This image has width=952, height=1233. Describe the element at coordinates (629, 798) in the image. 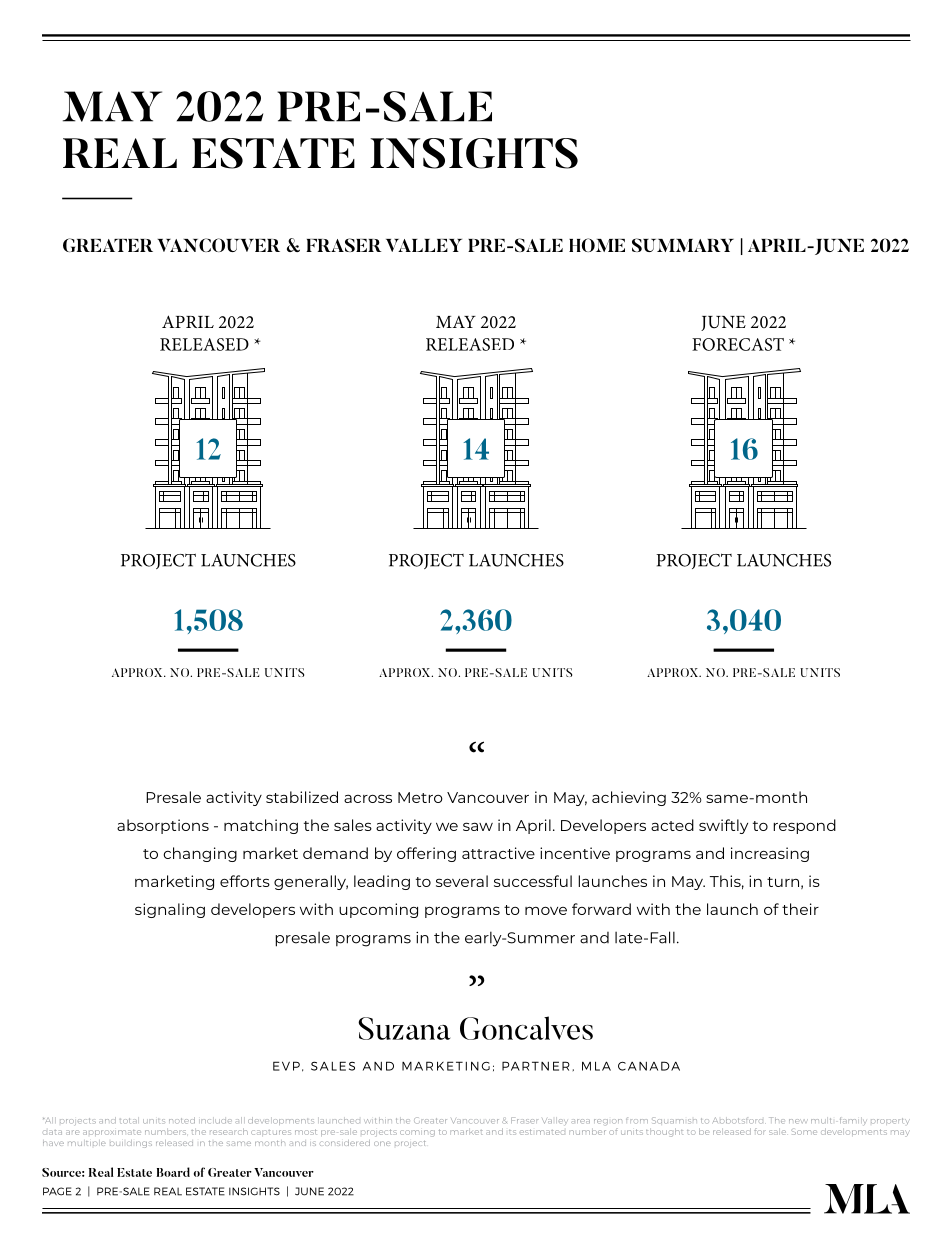

I see `achieving` at that location.
